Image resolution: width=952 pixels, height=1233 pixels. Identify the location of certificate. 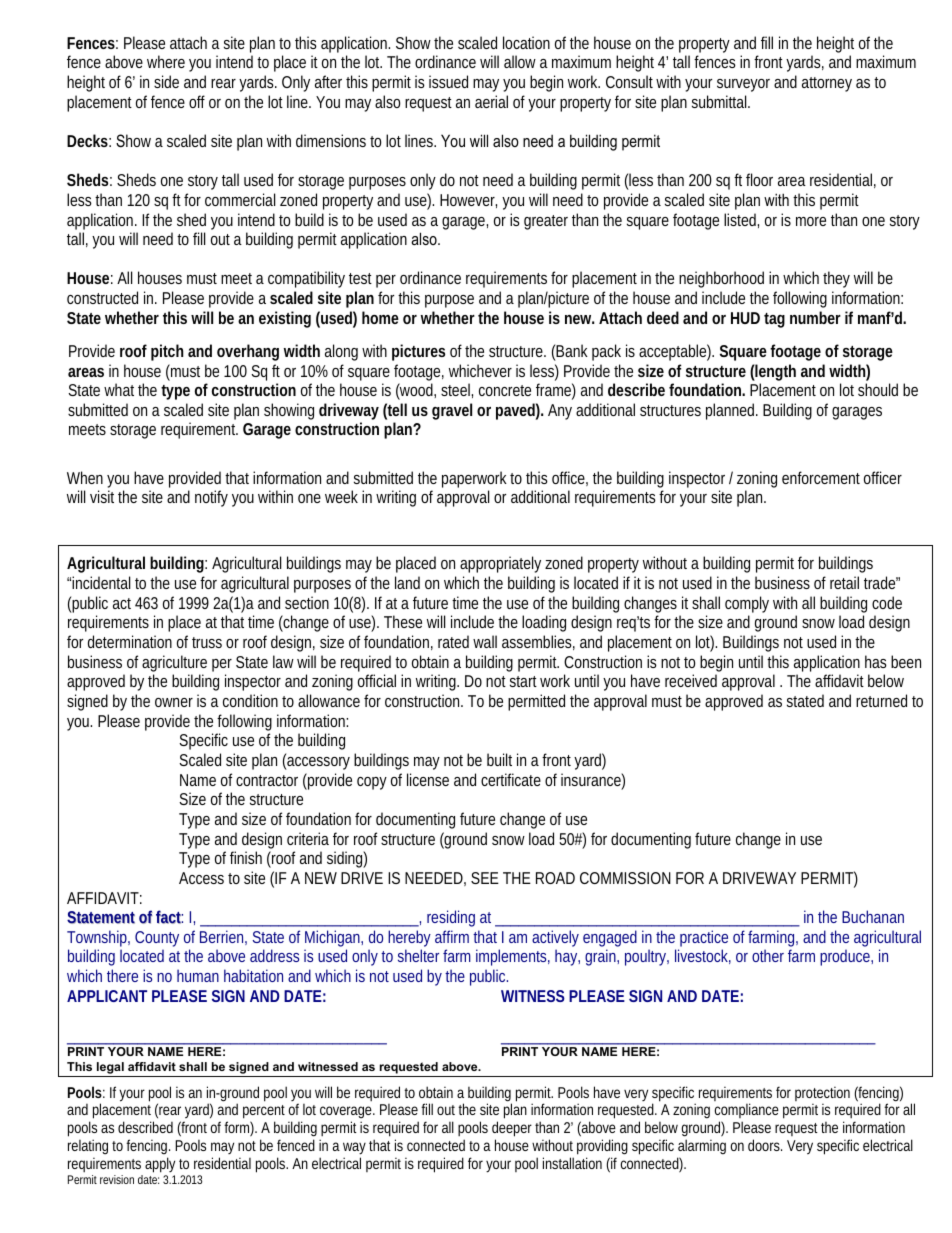
(511, 779).
